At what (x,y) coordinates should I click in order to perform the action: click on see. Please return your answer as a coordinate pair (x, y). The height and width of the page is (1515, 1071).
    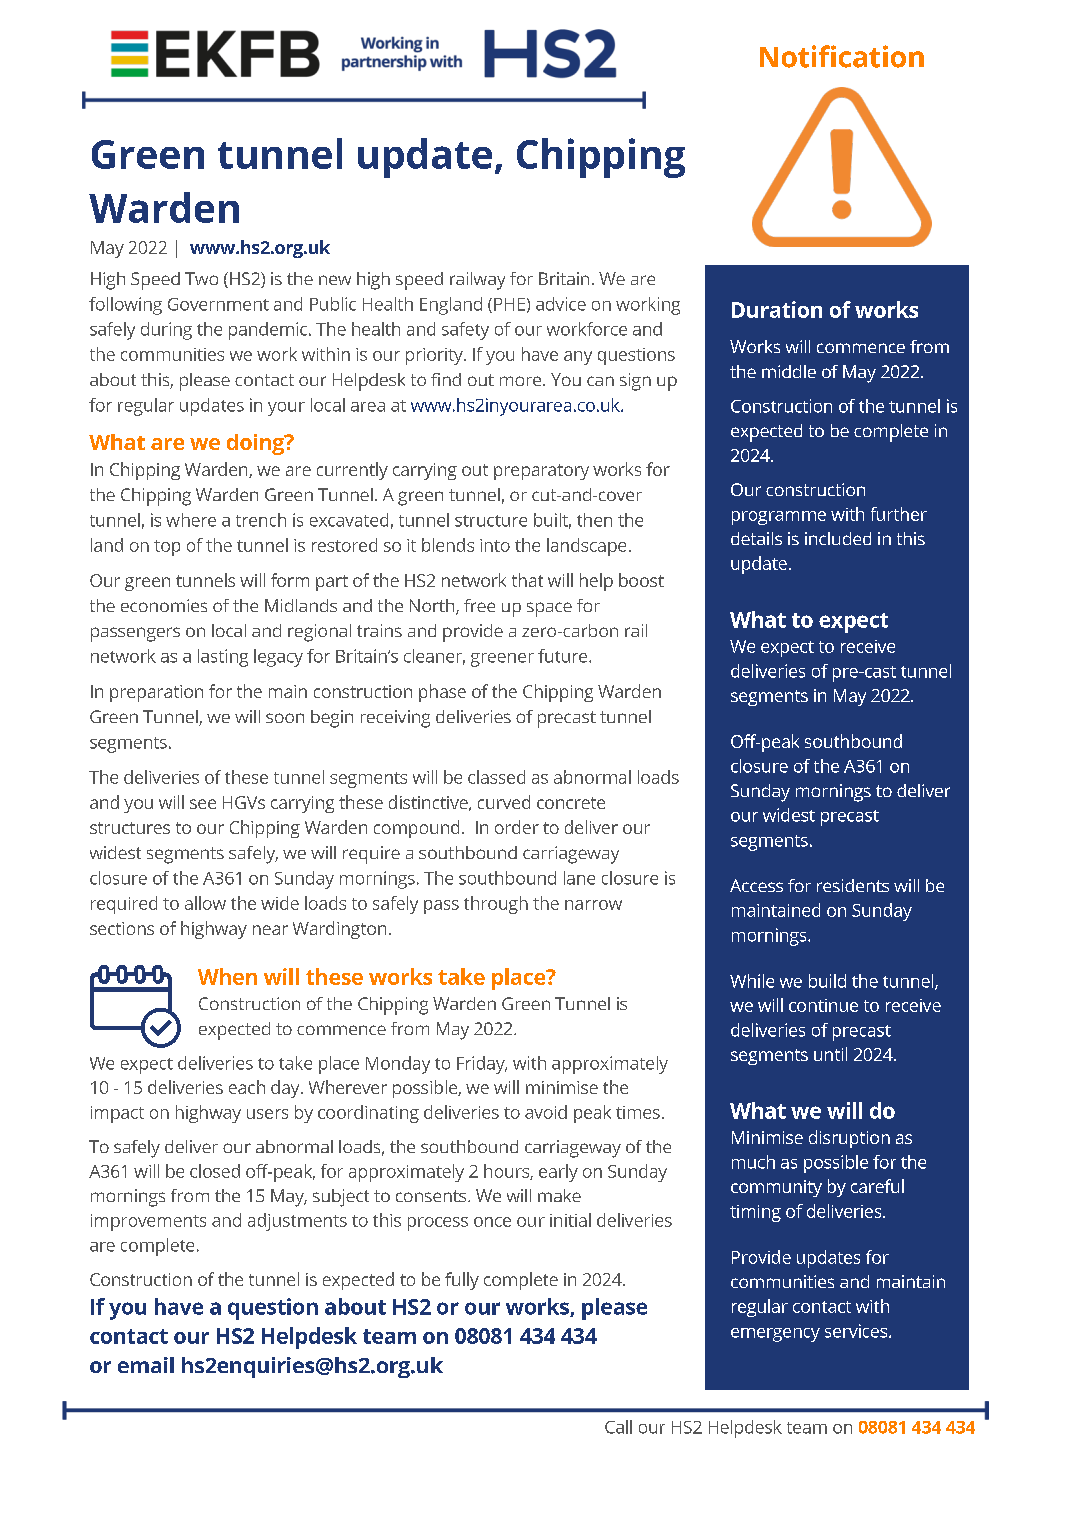
    Looking at the image, I should click on (203, 804).
